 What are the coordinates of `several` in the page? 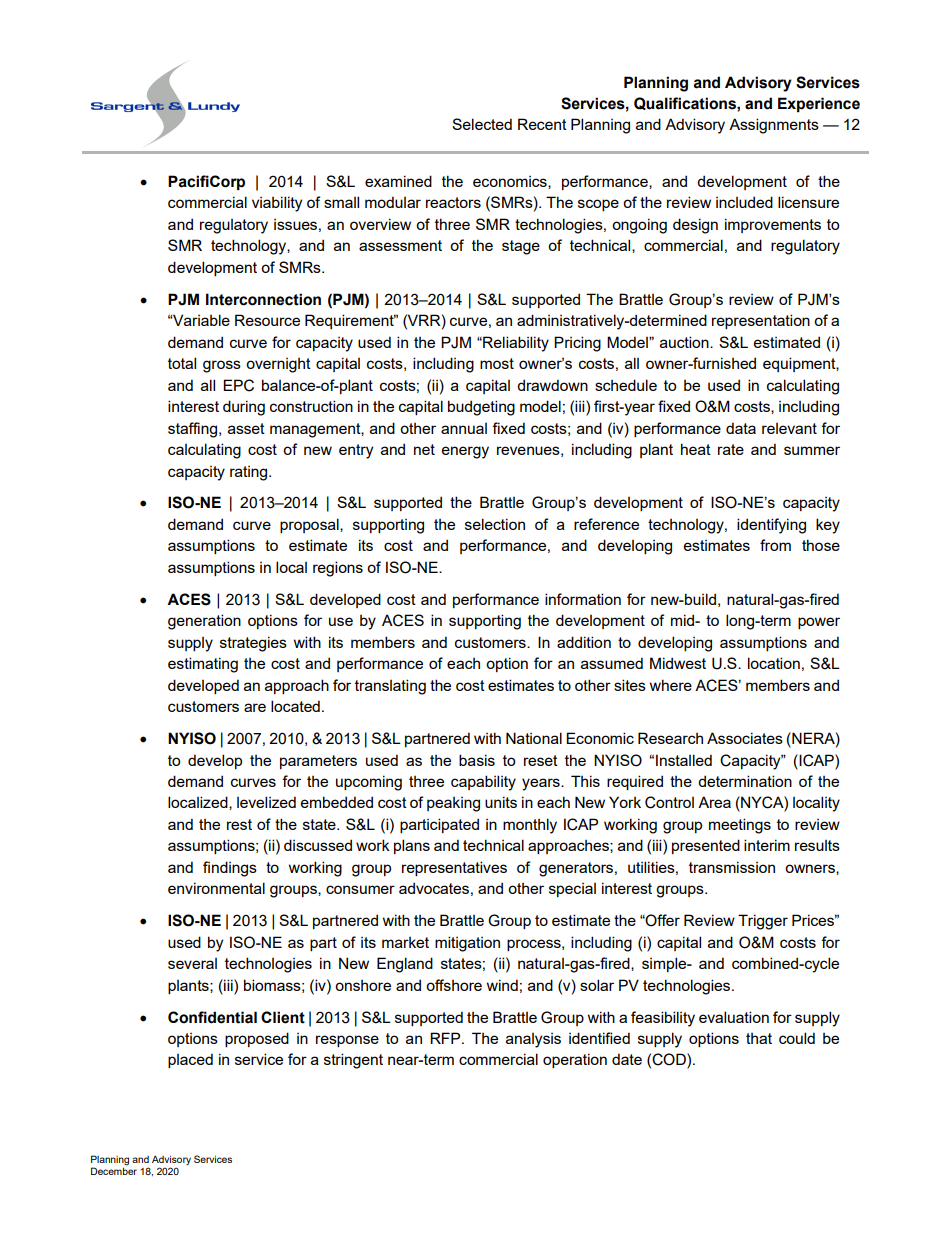 It's located at (192, 963).
